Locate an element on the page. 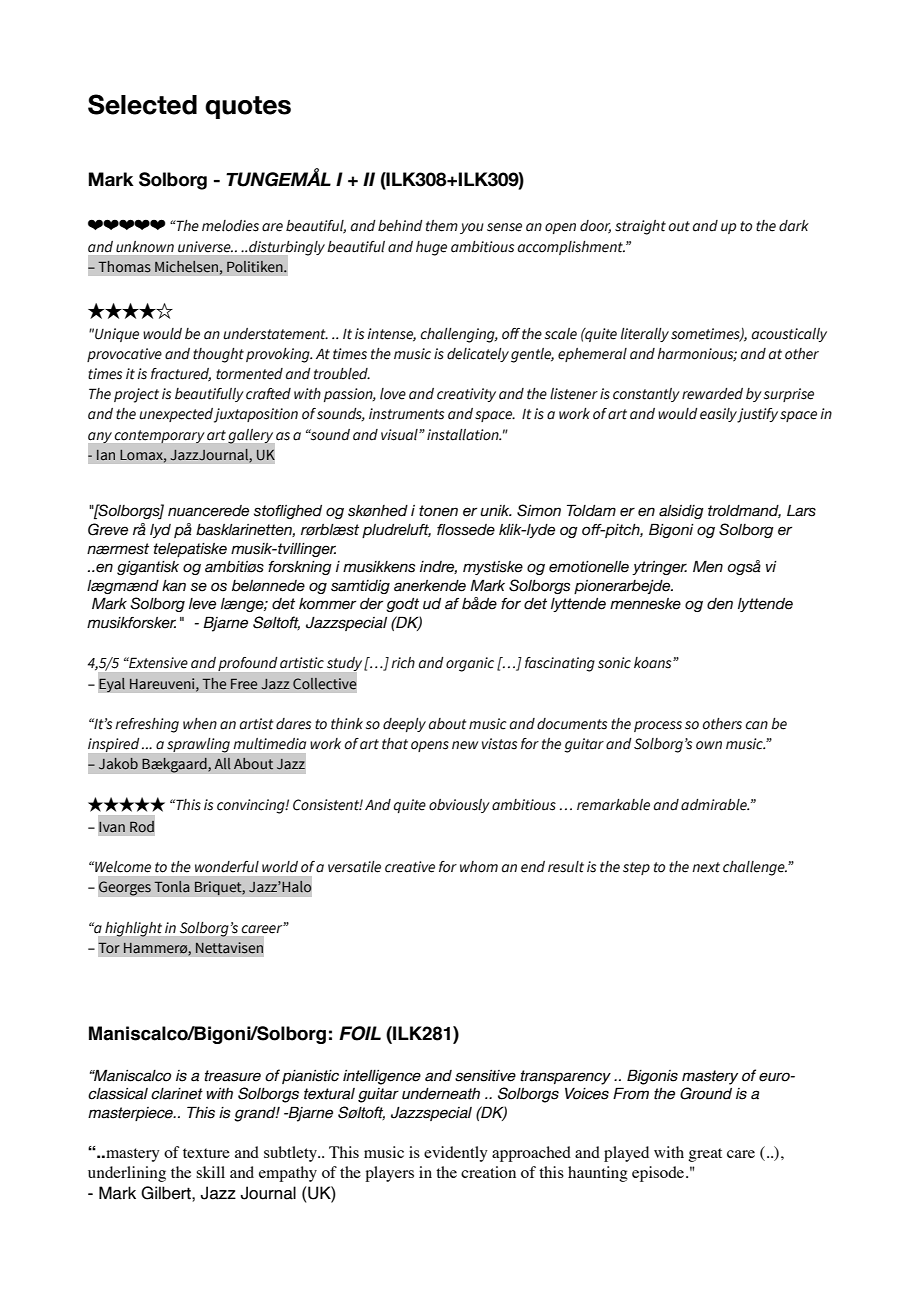 Image resolution: width=924 pixels, height=1308 pixels. contemporary is located at coordinates (159, 437).
